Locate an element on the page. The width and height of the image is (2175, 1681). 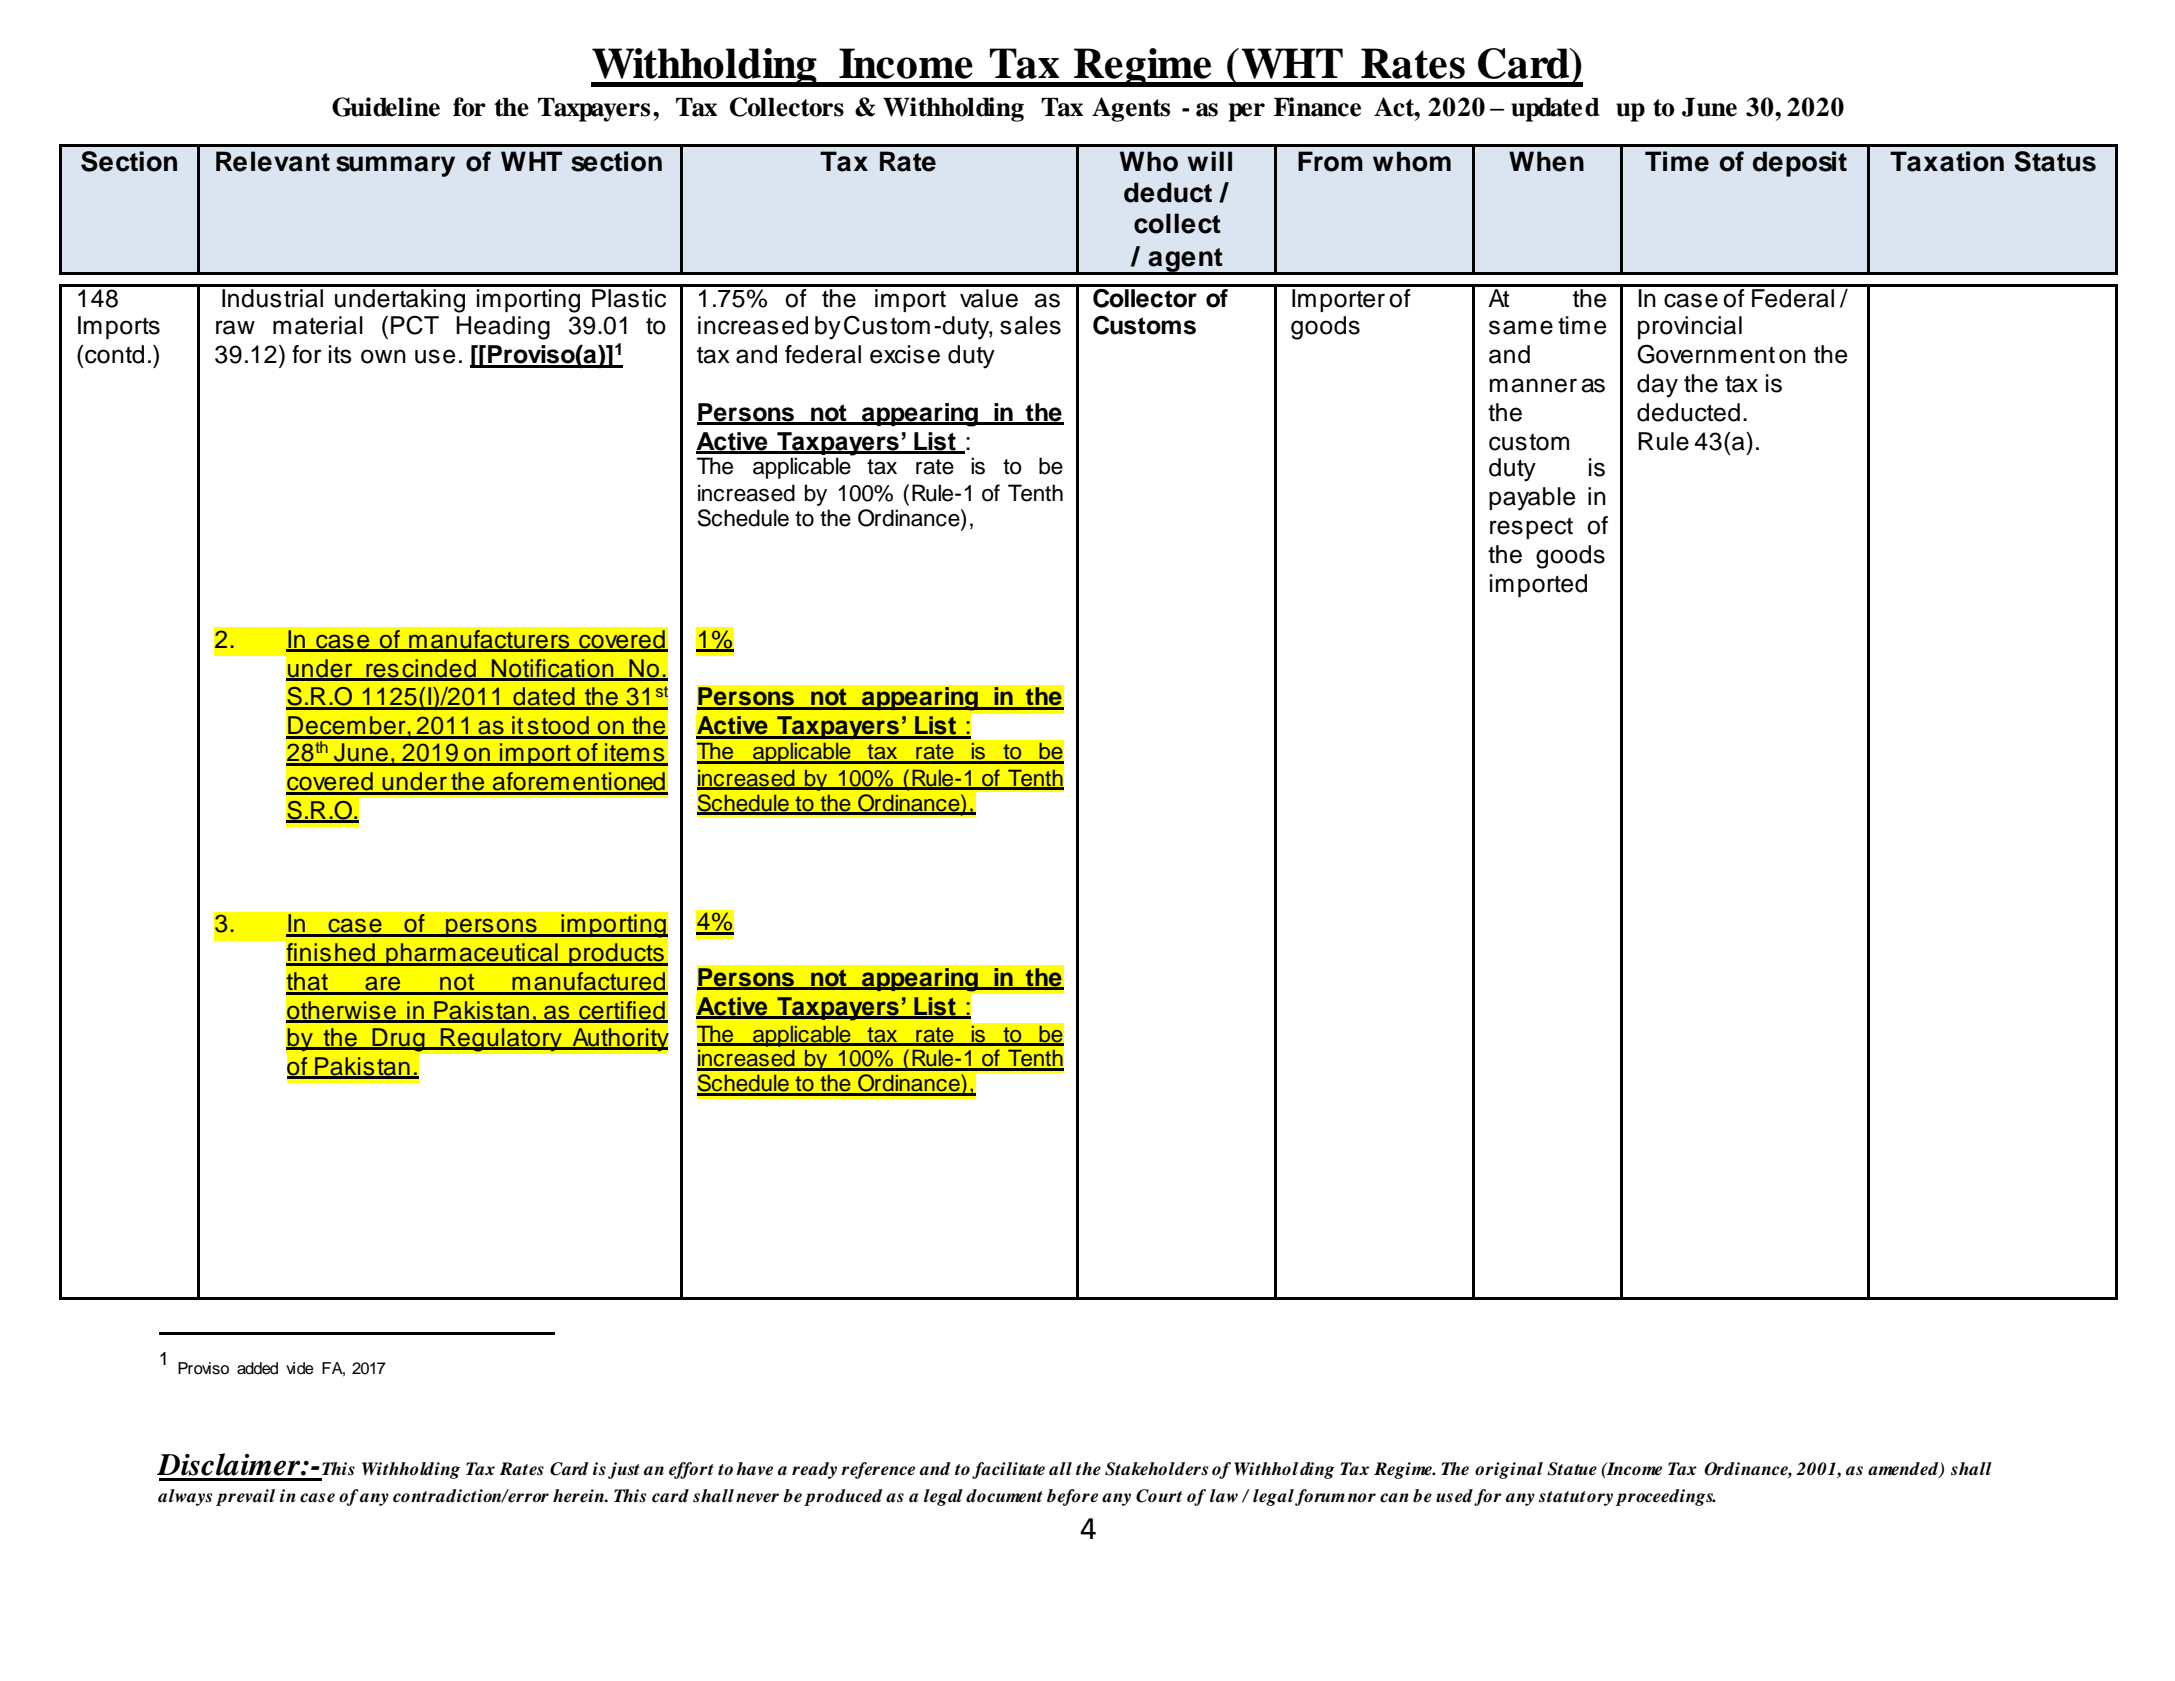
prevail is located at coordinates (245, 1497).
